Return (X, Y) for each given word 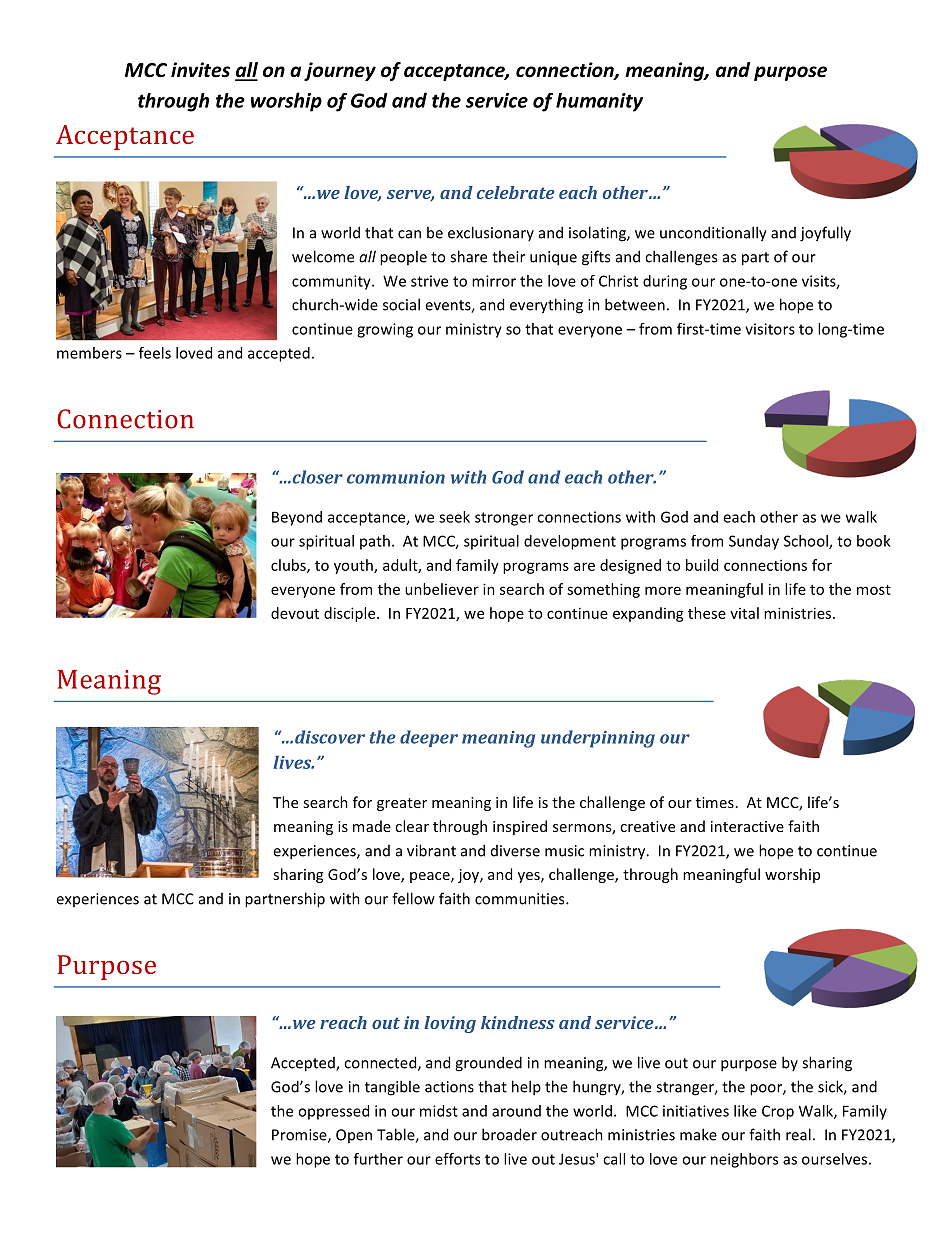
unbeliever (442, 589)
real (798, 1134)
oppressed (333, 1112)
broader (509, 1134)
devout (295, 613)
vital (744, 613)
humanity (599, 102)
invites (200, 70)
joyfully (825, 234)
